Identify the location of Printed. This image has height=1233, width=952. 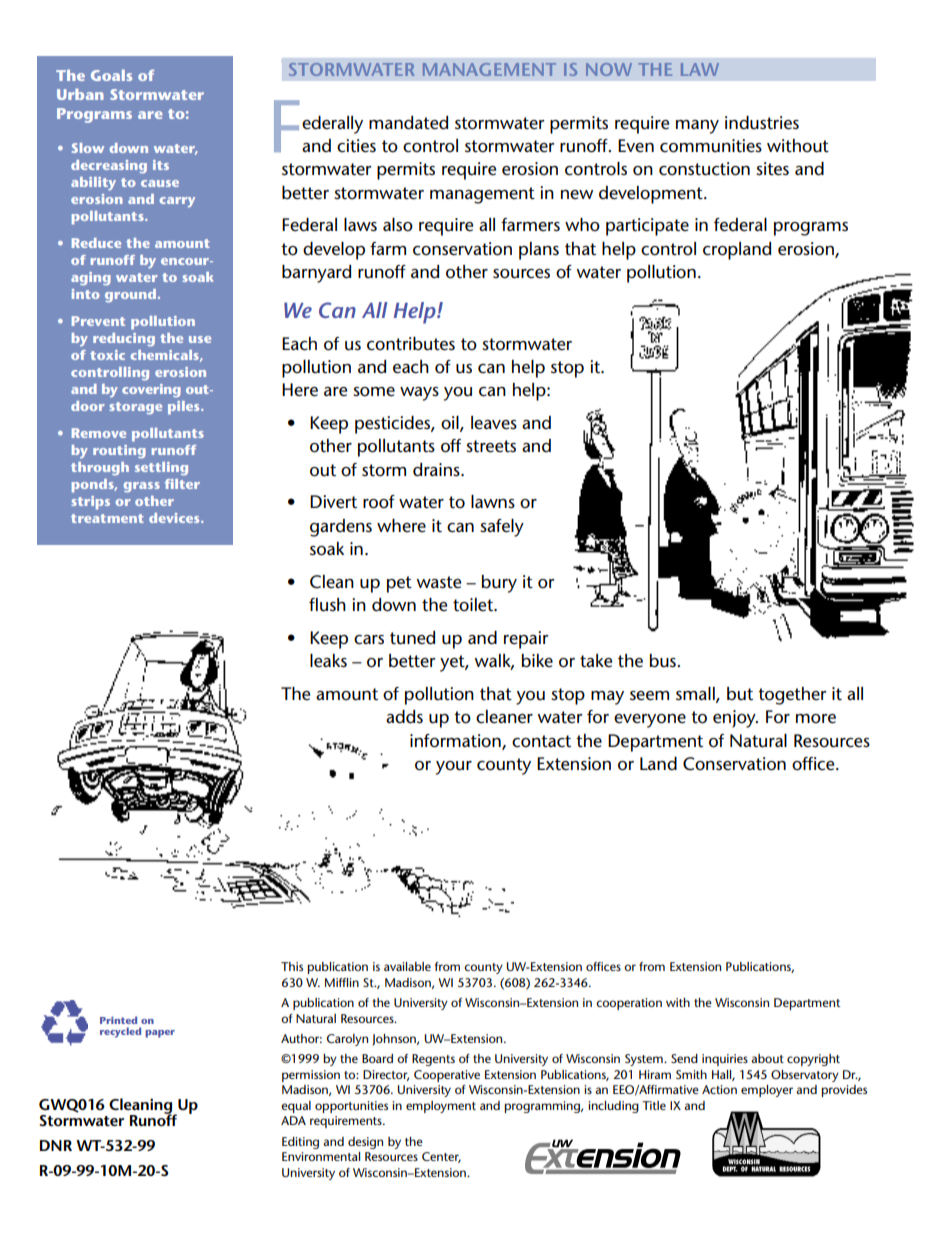
(118, 1020).
